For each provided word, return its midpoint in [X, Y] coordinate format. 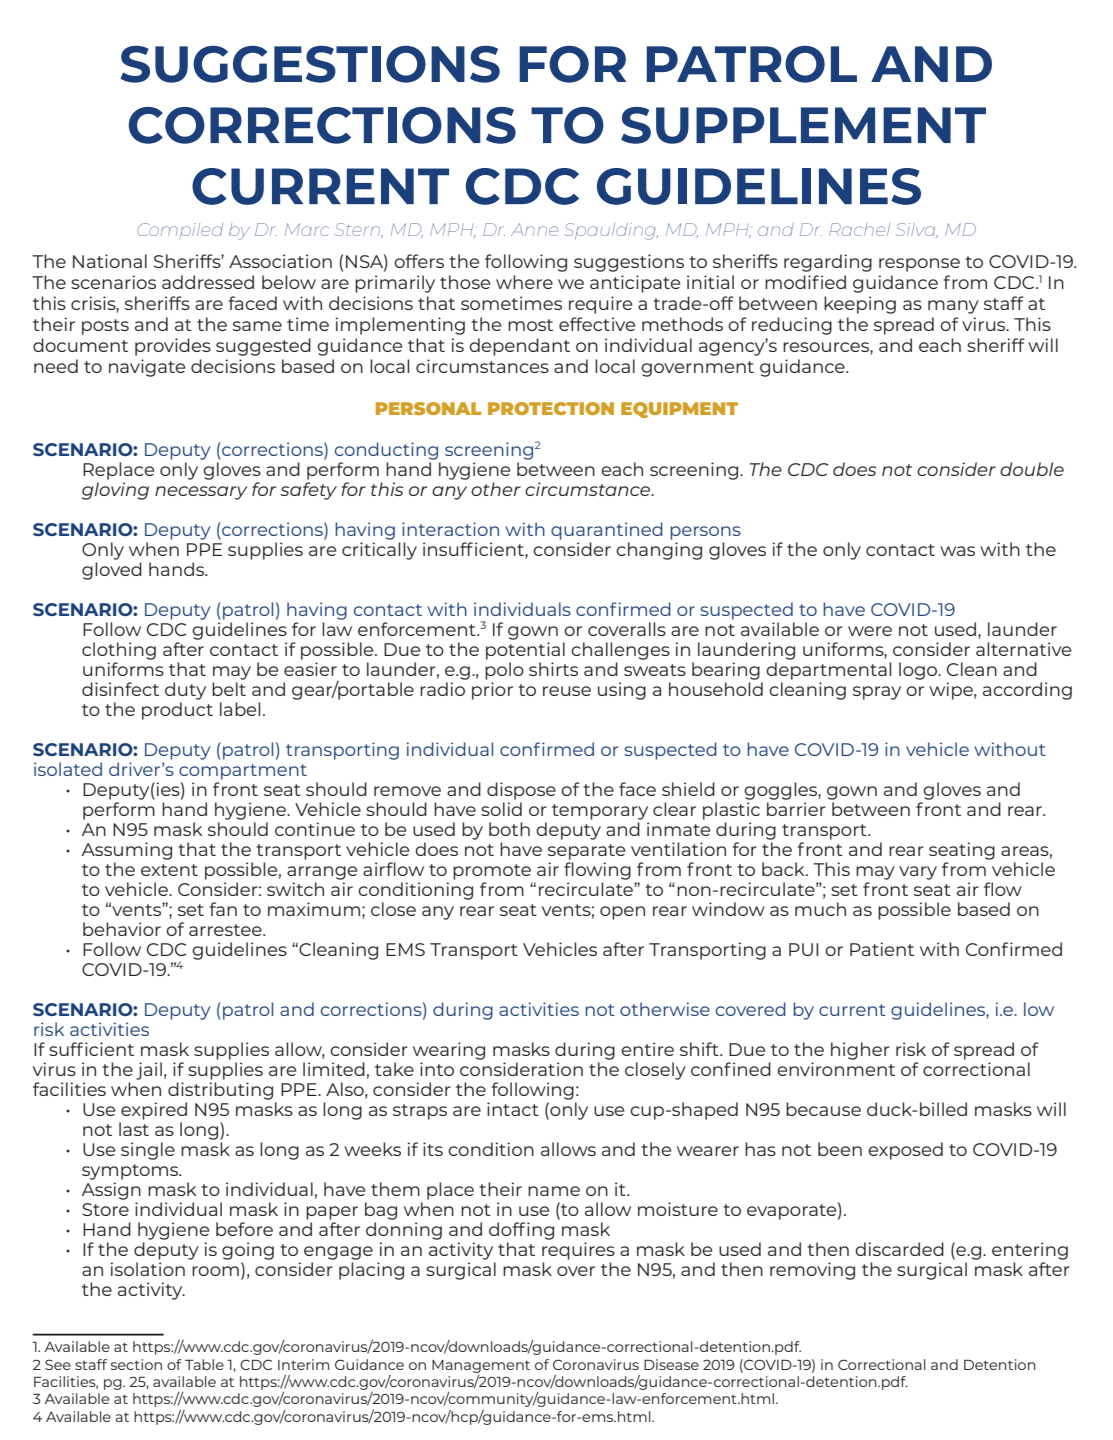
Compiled [180, 231]
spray [877, 693]
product [177, 711]
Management [481, 1366]
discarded [899, 1249]
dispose [521, 791]
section [136, 1364]
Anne [534, 229]
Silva [917, 230]
